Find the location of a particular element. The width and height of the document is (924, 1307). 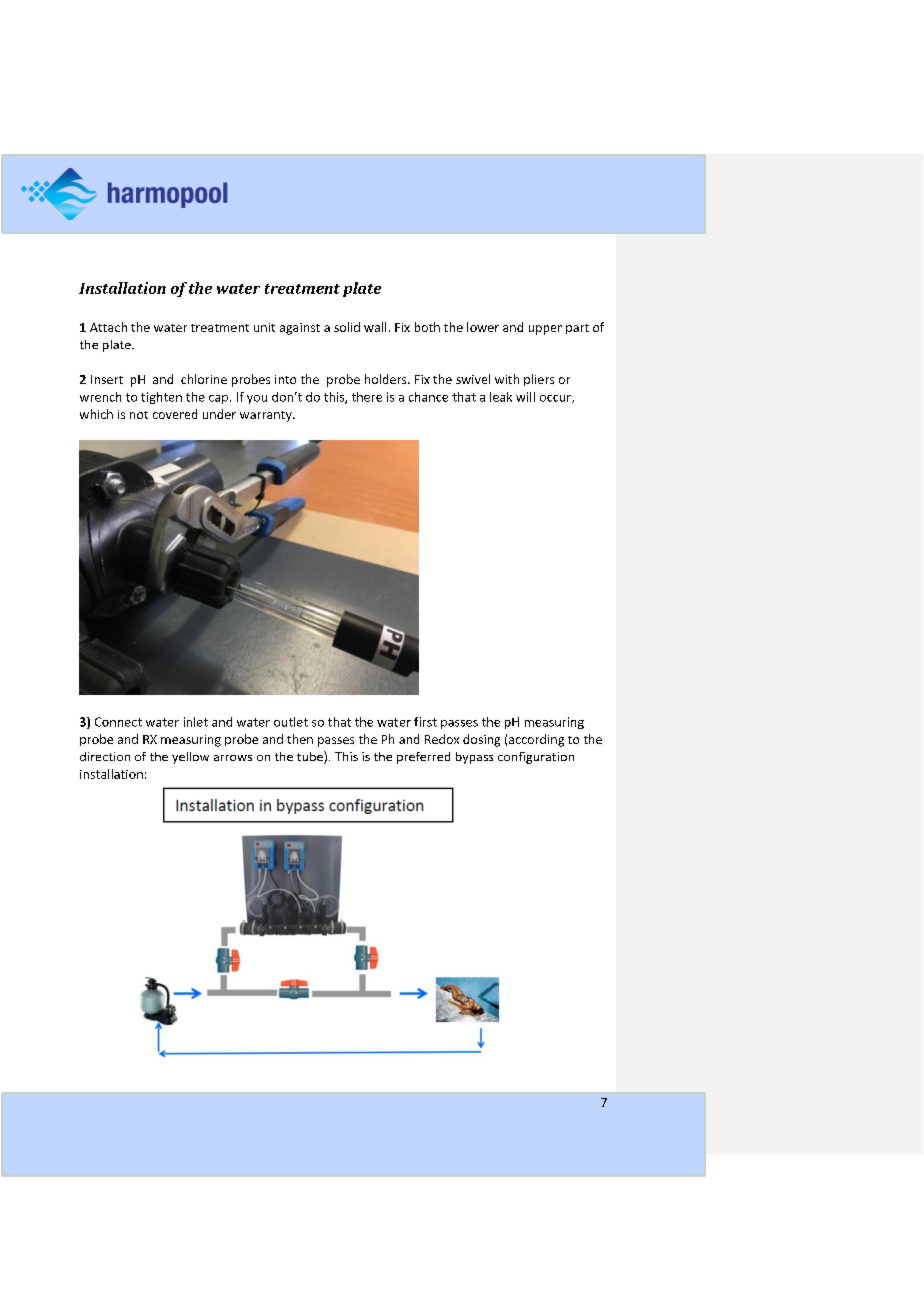

Attach is located at coordinates (108, 327).
